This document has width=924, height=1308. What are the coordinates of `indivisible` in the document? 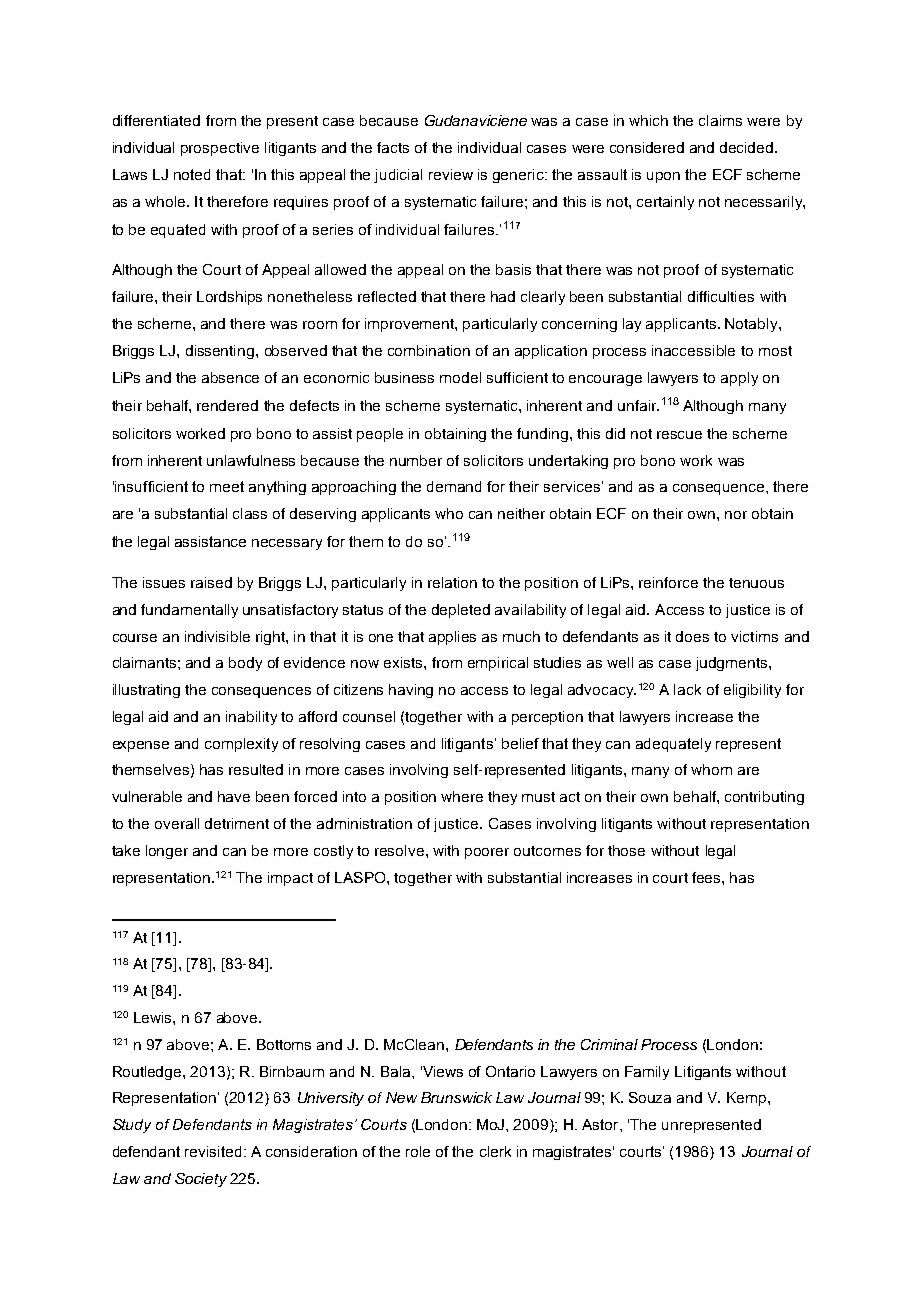 It's located at (217, 636).
